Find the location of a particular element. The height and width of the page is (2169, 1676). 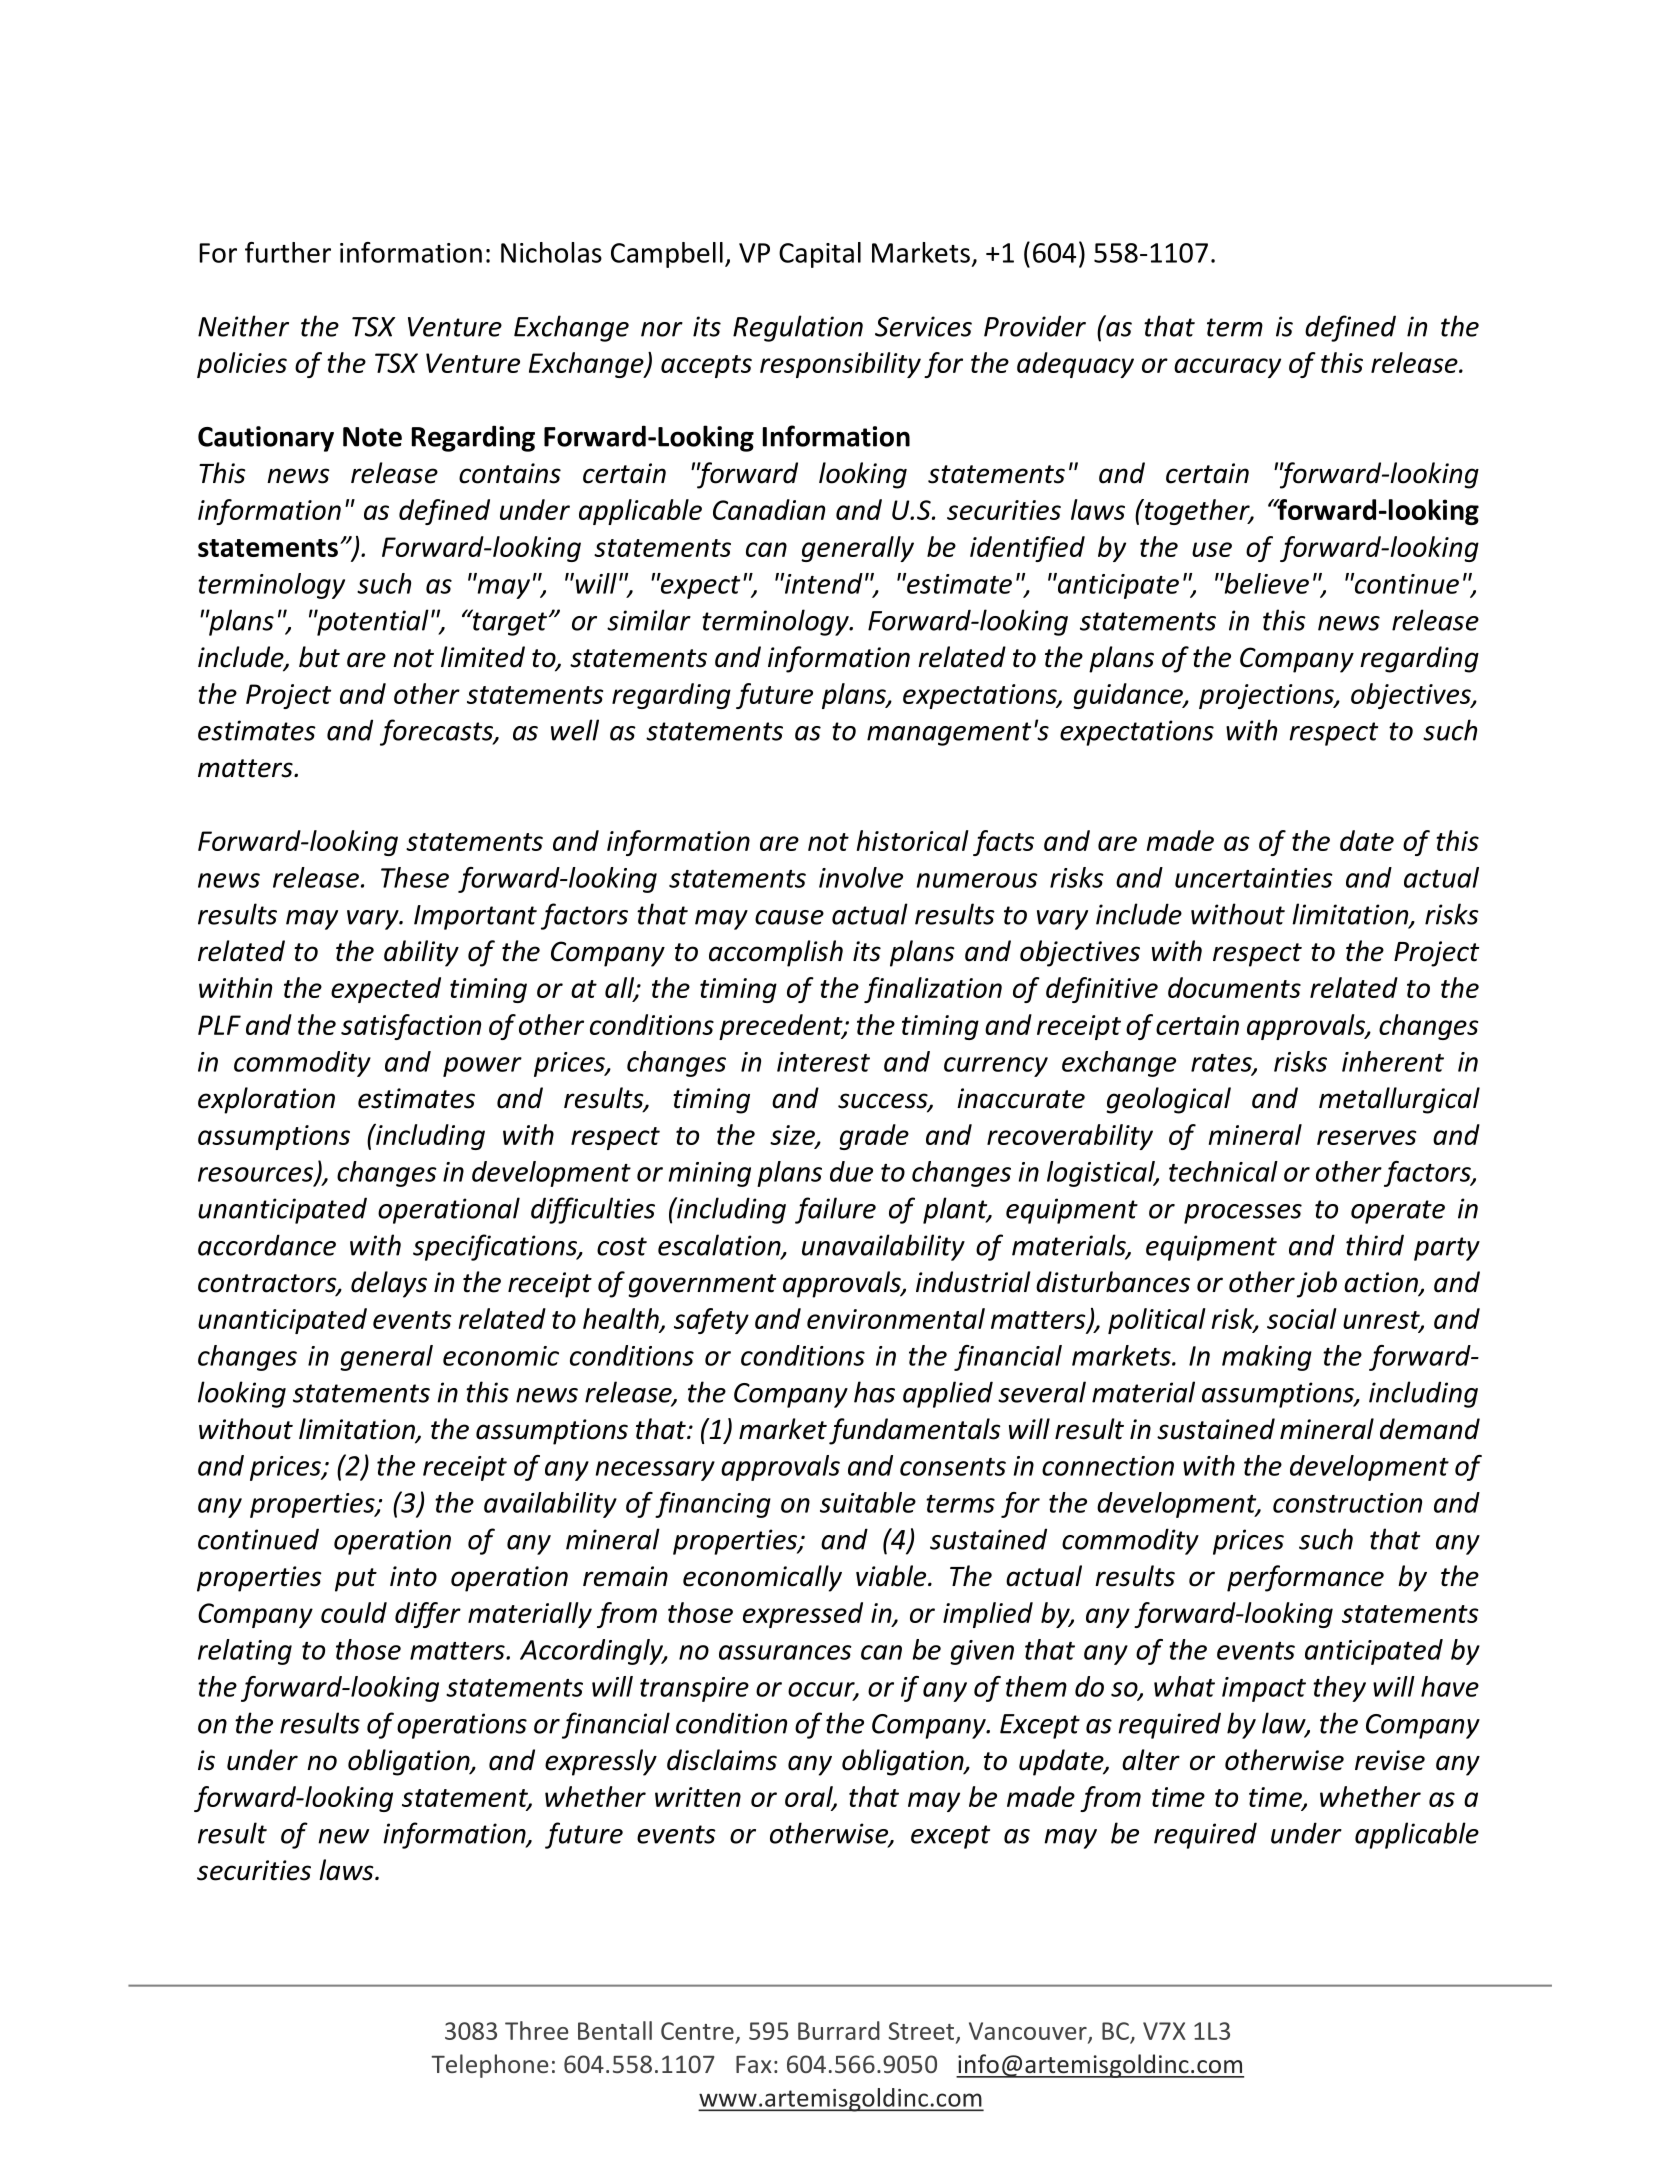

Burrard is located at coordinates (839, 2030).
